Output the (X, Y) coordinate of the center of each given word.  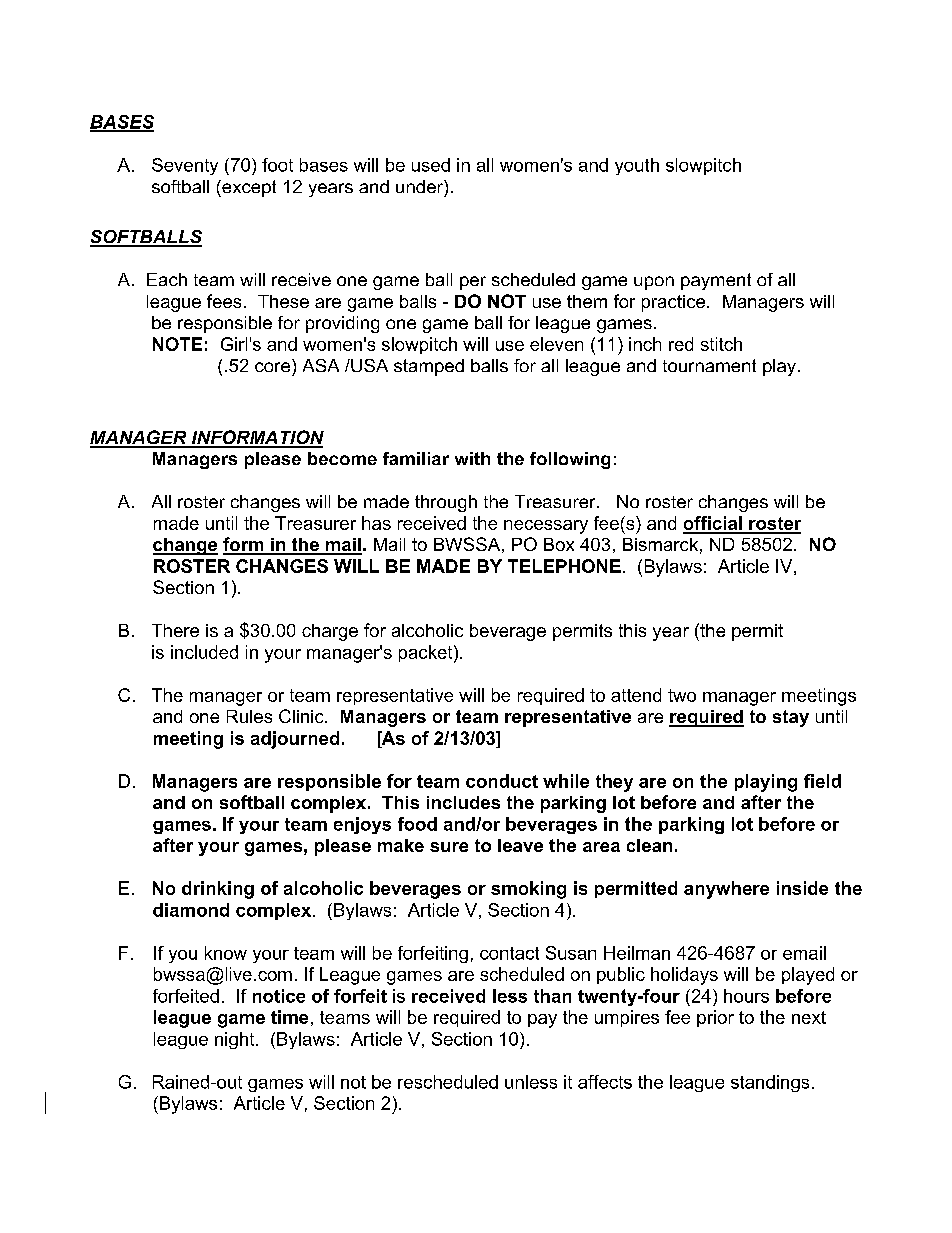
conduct (502, 781)
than (552, 996)
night (236, 1040)
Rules (249, 716)
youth (637, 166)
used (431, 165)
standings (770, 1083)
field (822, 781)
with (472, 458)
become (342, 458)
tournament (709, 365)
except (248, 188)
